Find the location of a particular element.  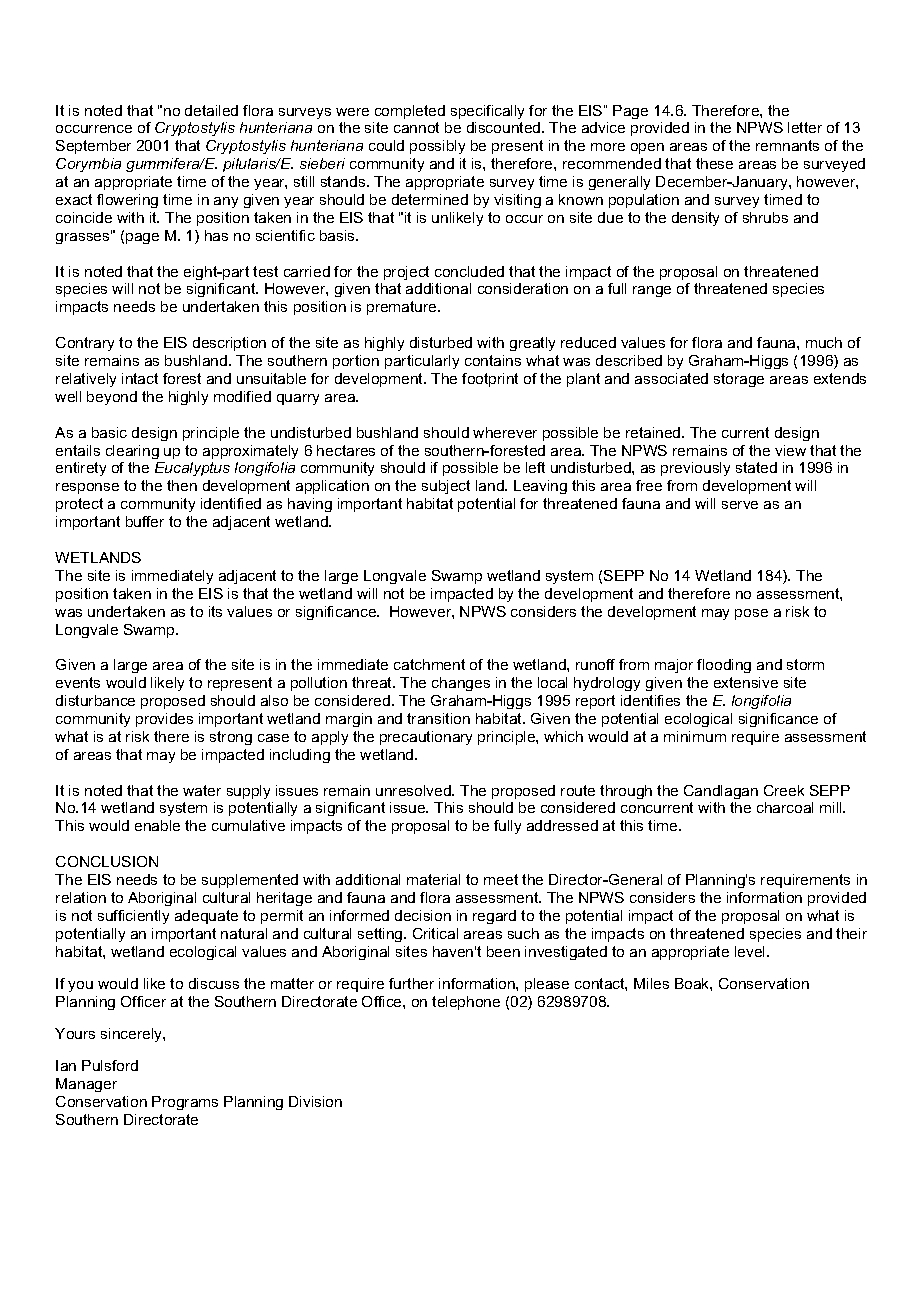

intact is located at coordinates (140, 378).
